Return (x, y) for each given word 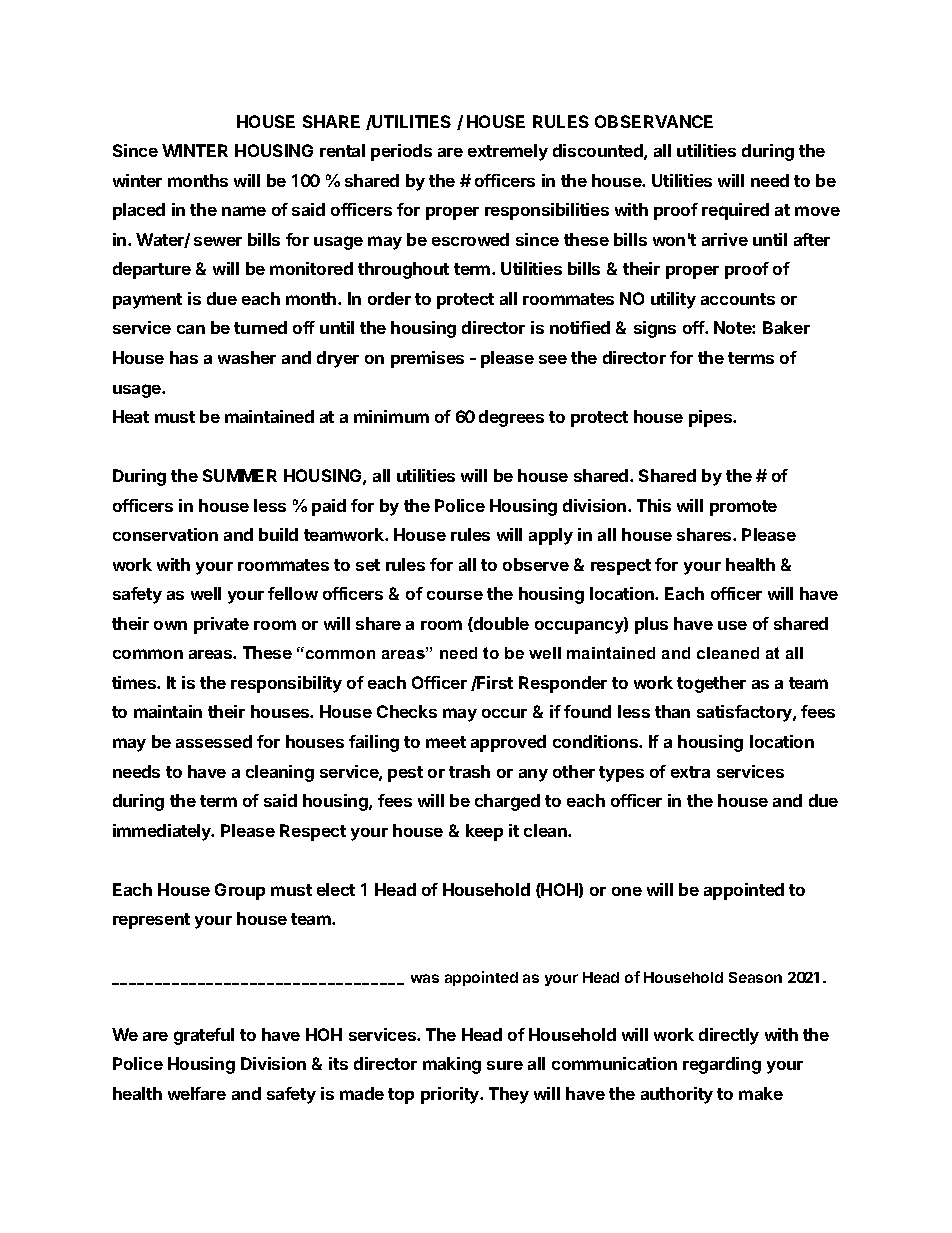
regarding (722, 1065)
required (735, 211)
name (244, 211)
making (452, 1065)
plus (651, 625)
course (455, 595)
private (221, 625)
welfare (197, 1093)
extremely (508, 152)
